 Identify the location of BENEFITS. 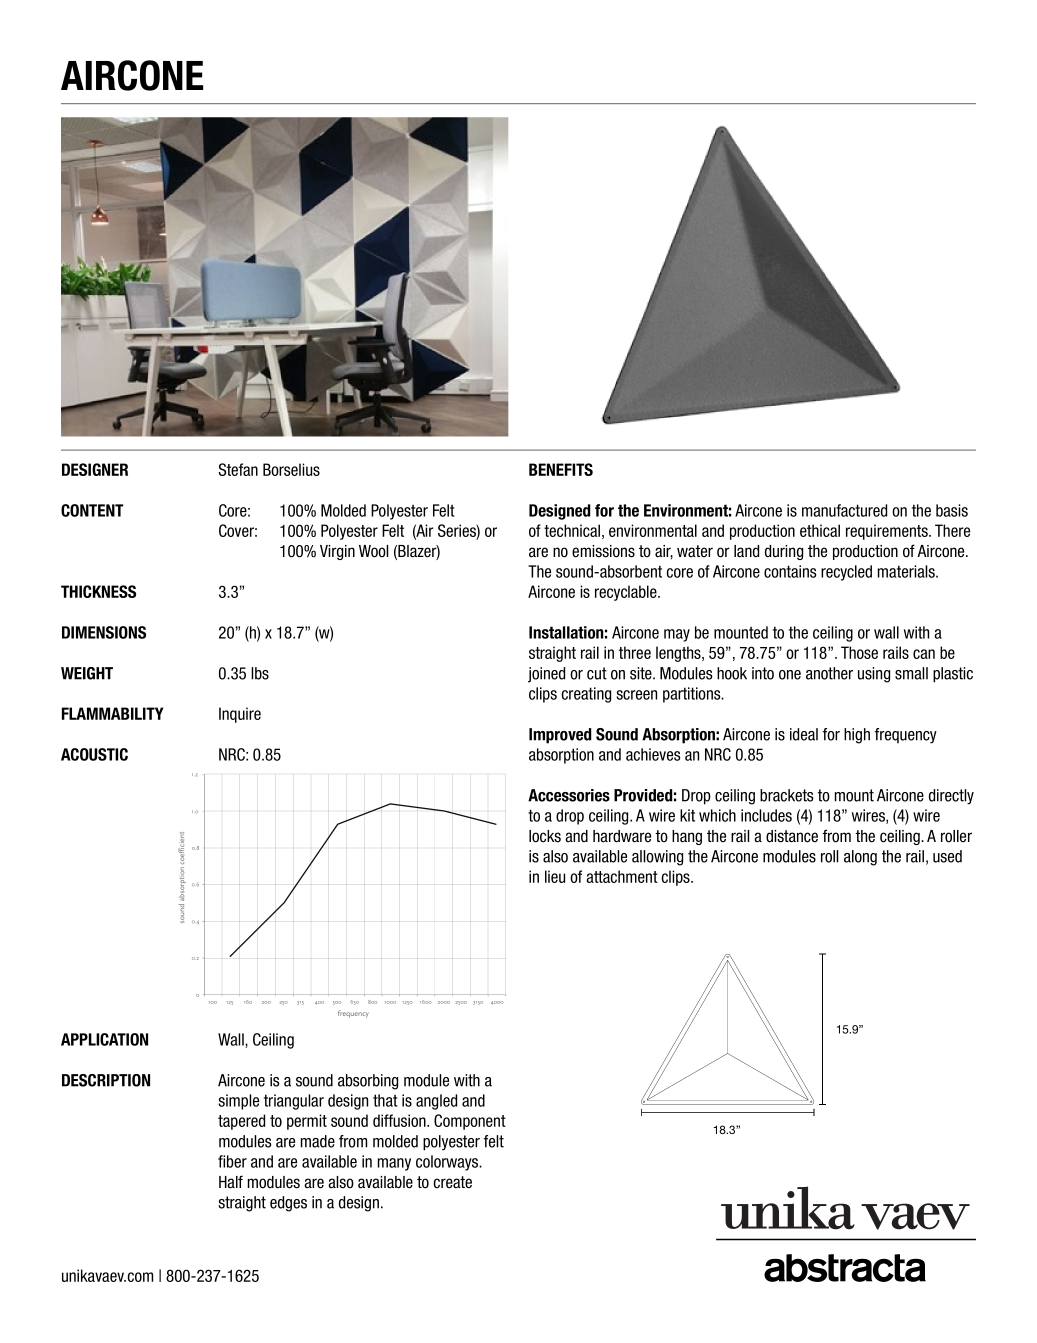
(561, 469).
